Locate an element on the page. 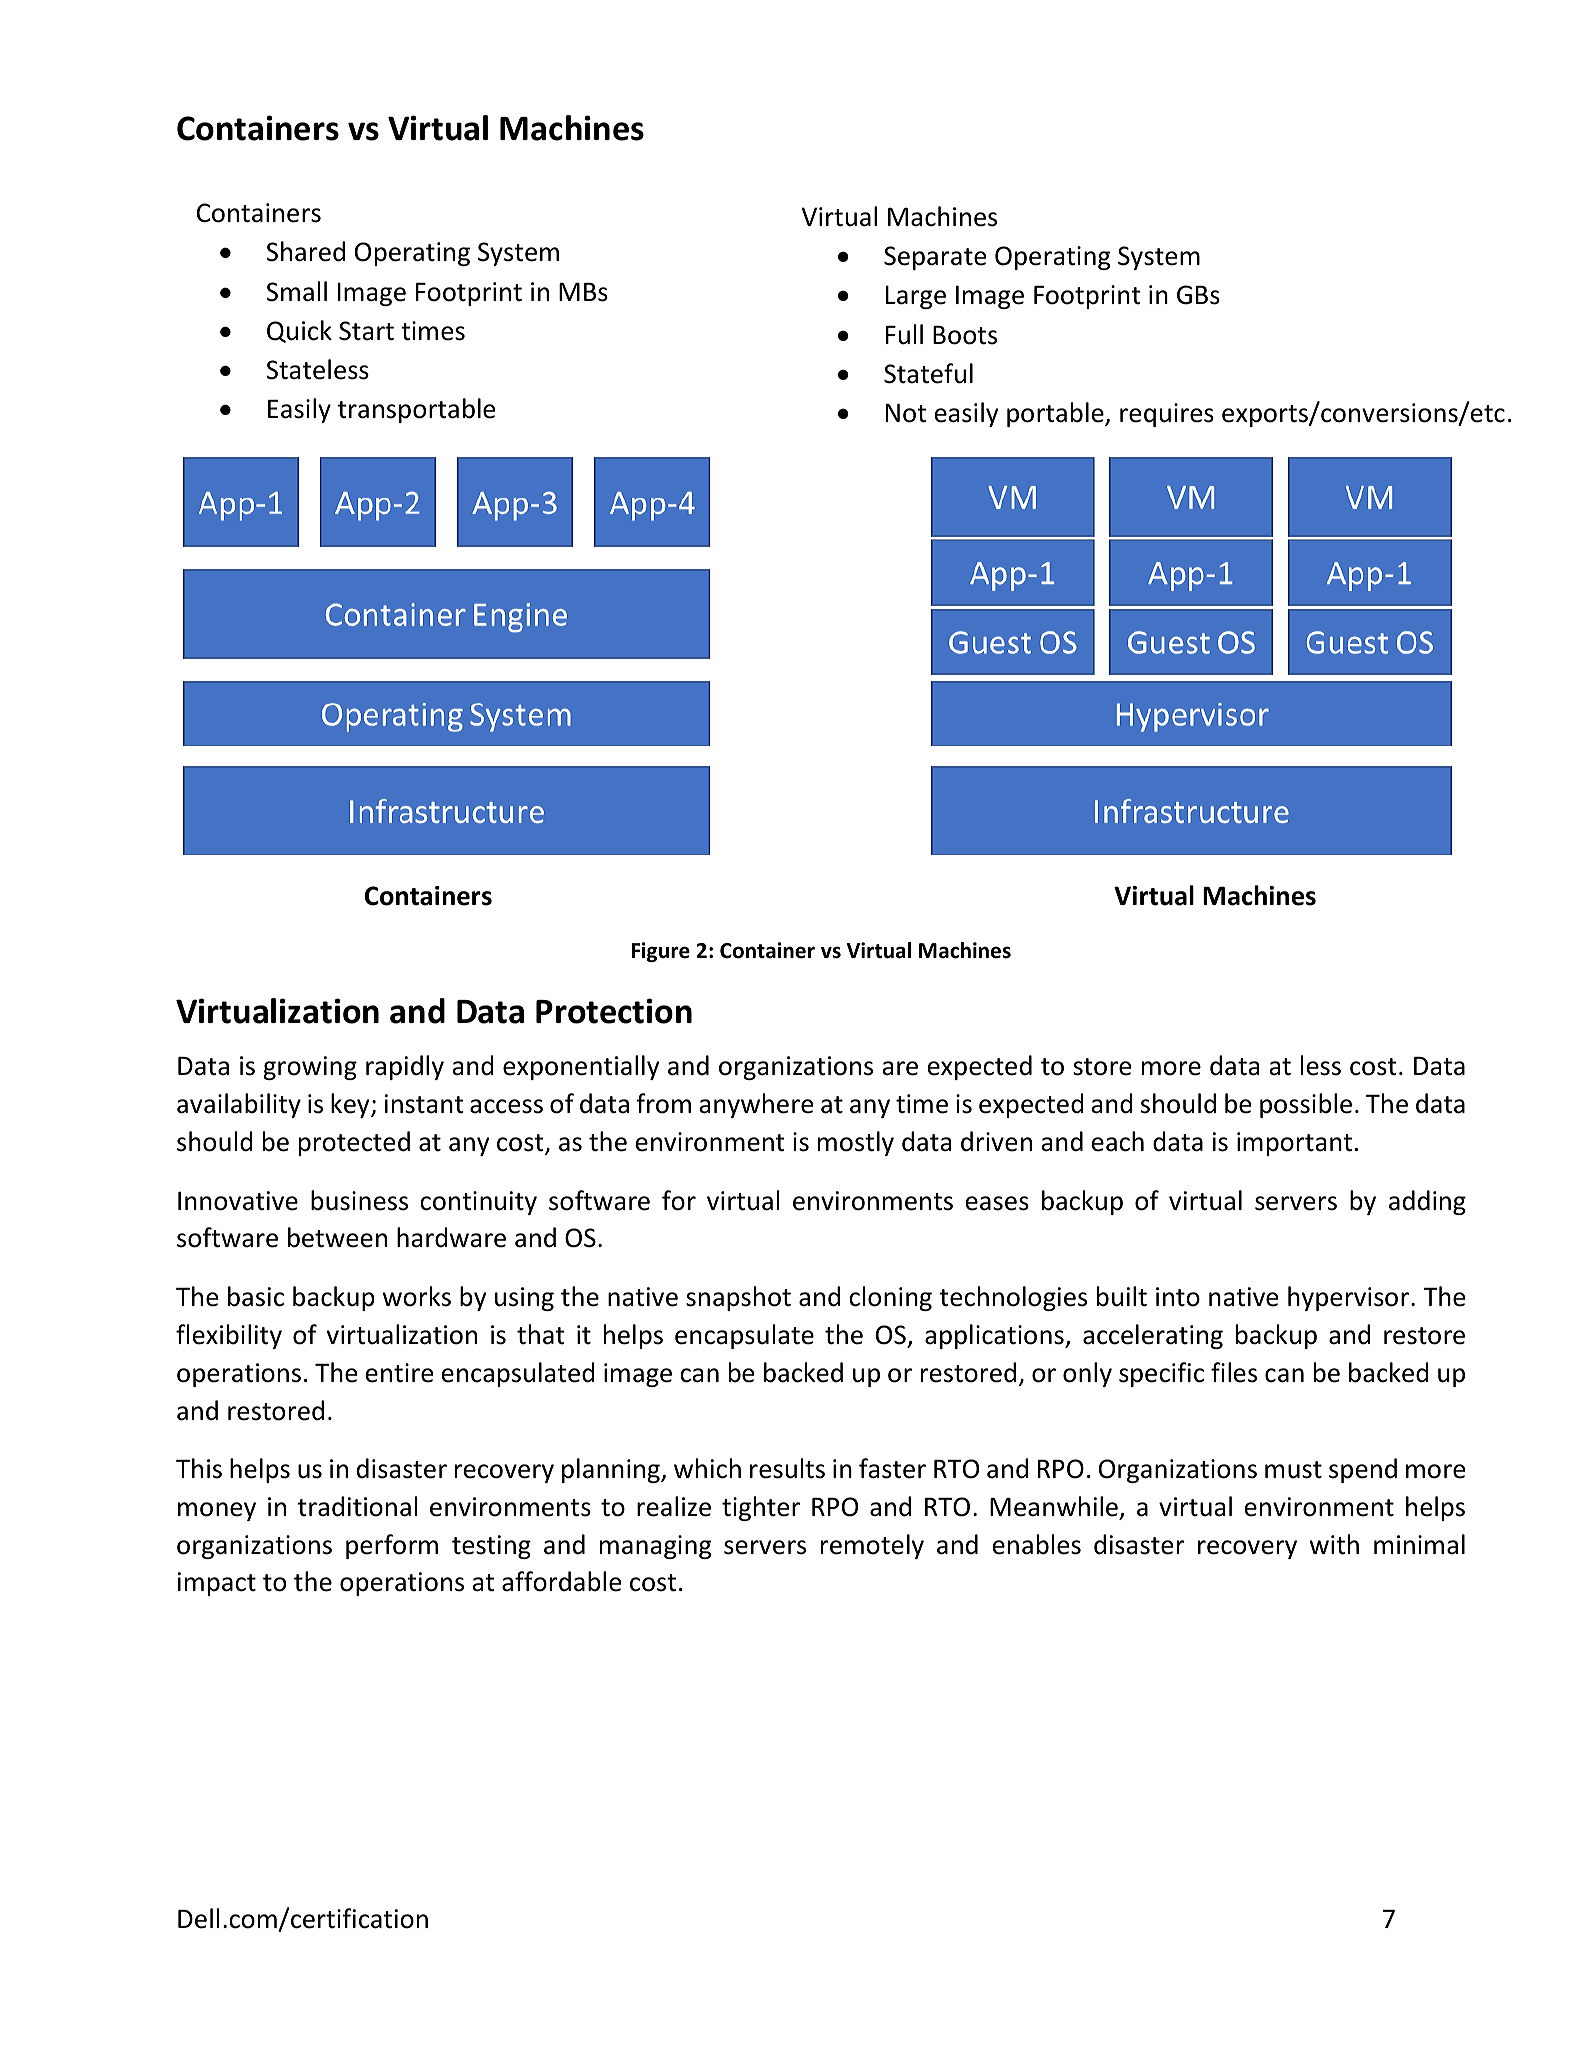 This page has height=2065, width=1595. Small is located at coordinates (296, 291).
